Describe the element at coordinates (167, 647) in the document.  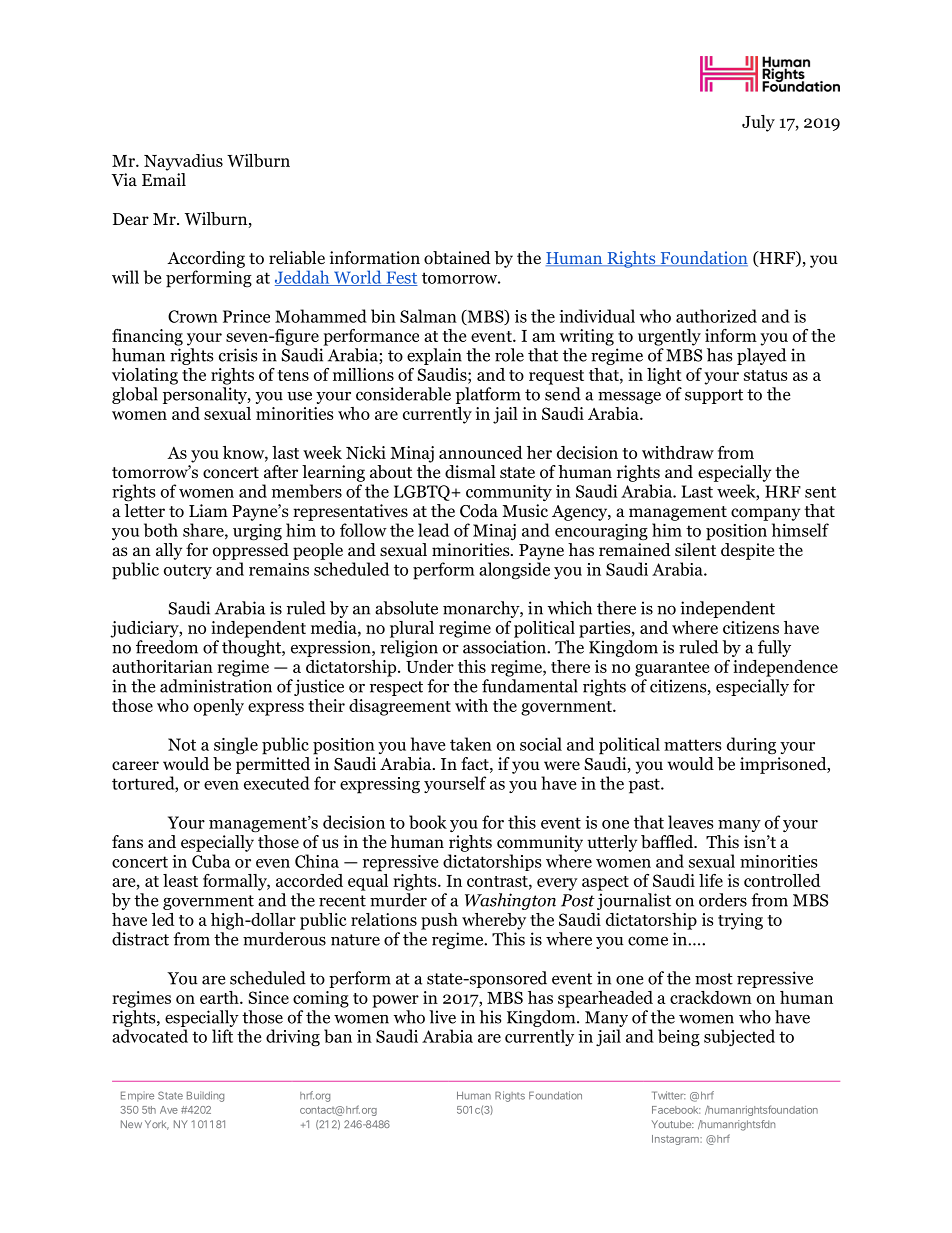
I see `freedom` at that location.
